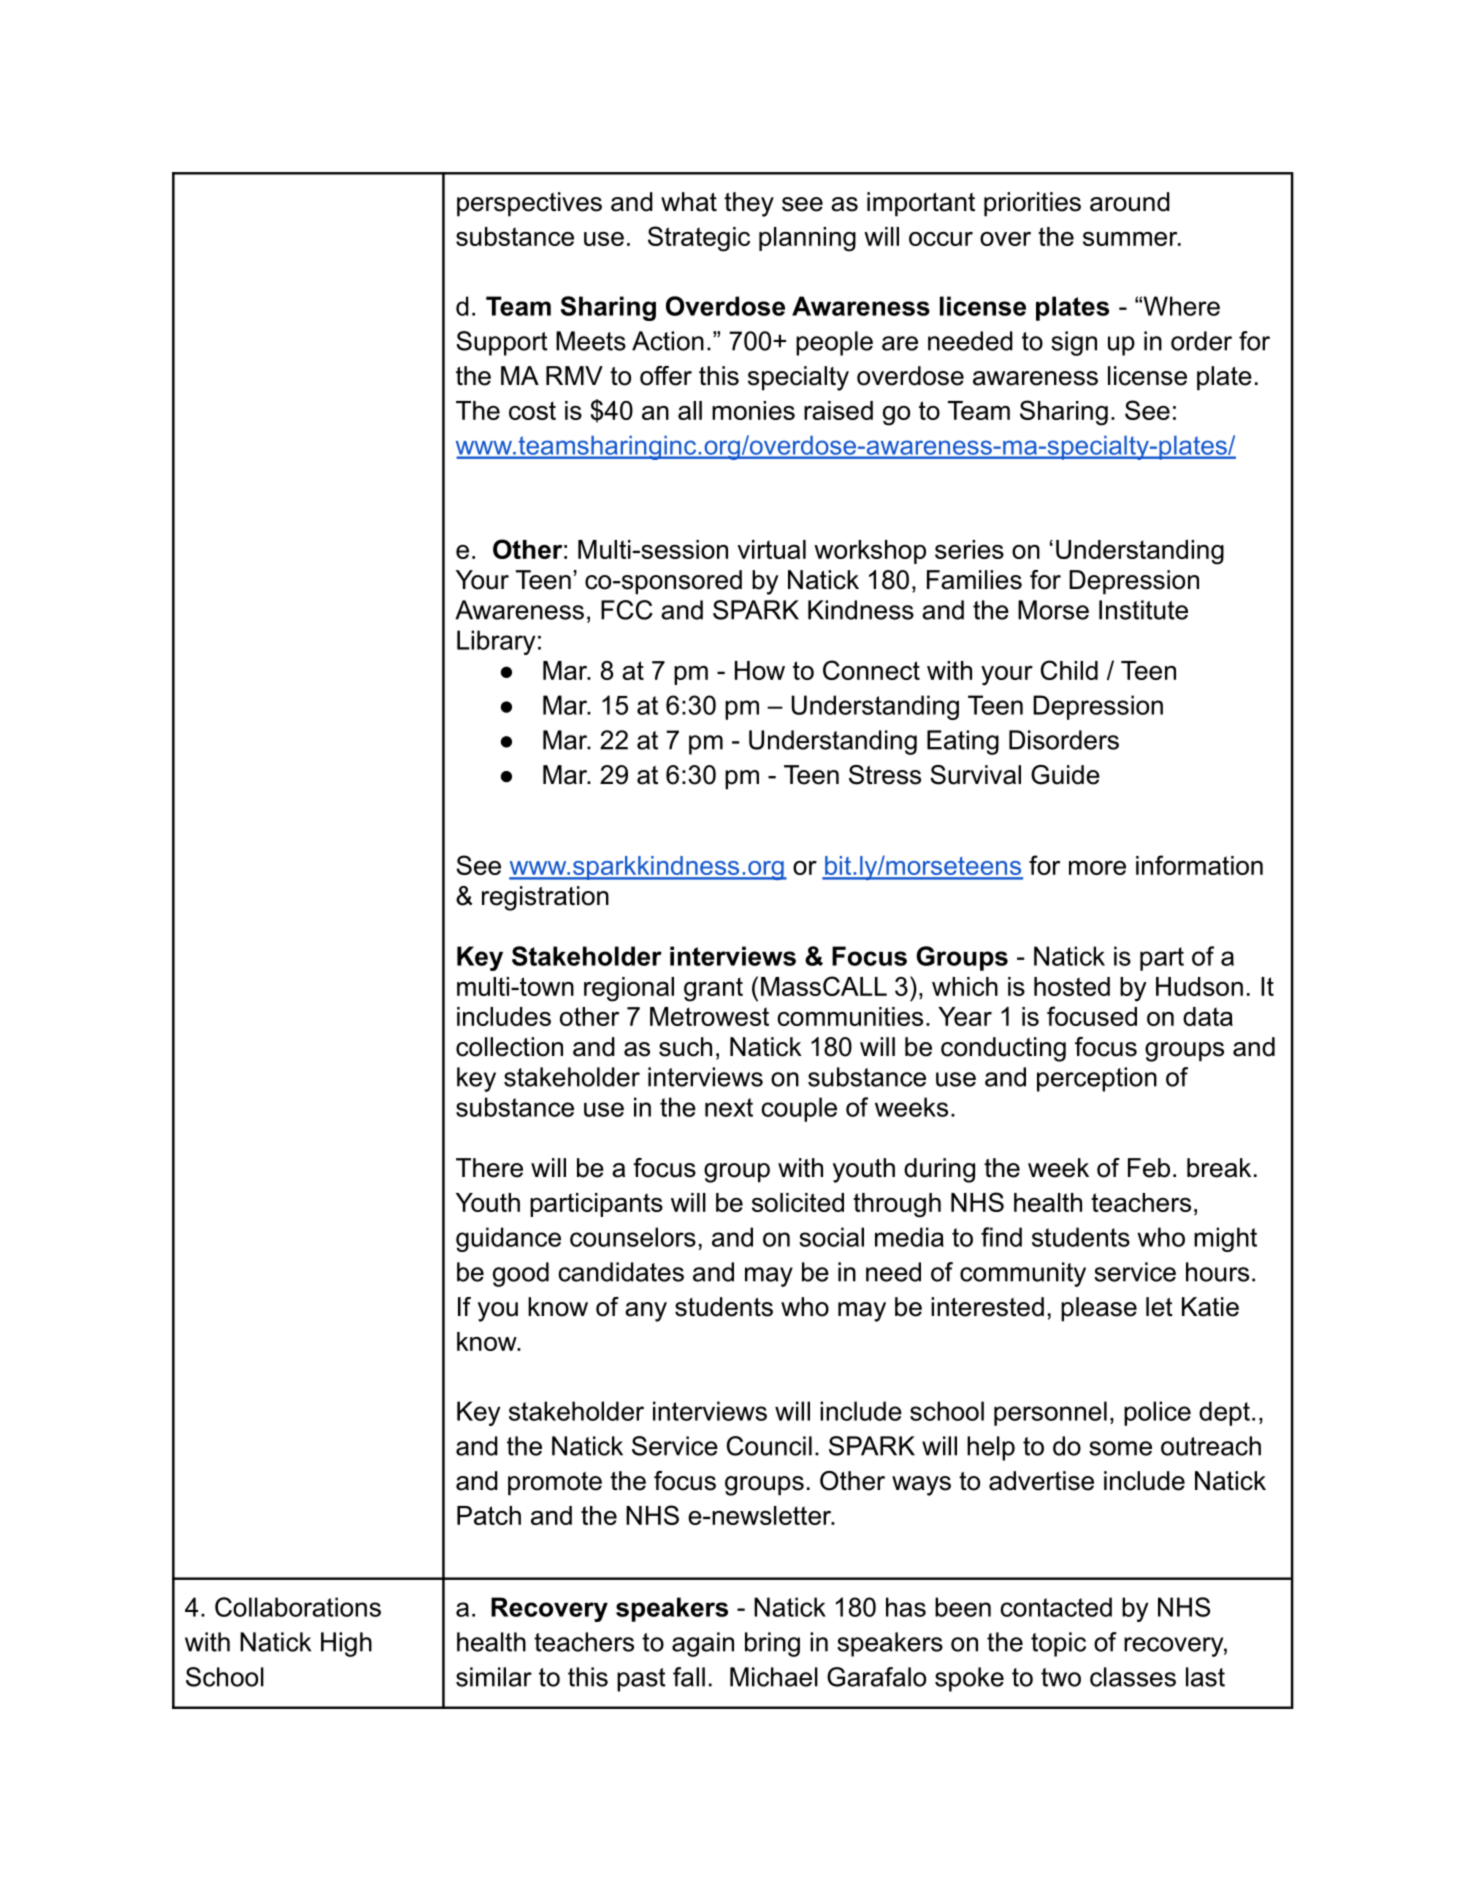 The image size is (1463, 1893). Describe the element at coordinates (346, 1644) in the document. I see `High` at that location.
